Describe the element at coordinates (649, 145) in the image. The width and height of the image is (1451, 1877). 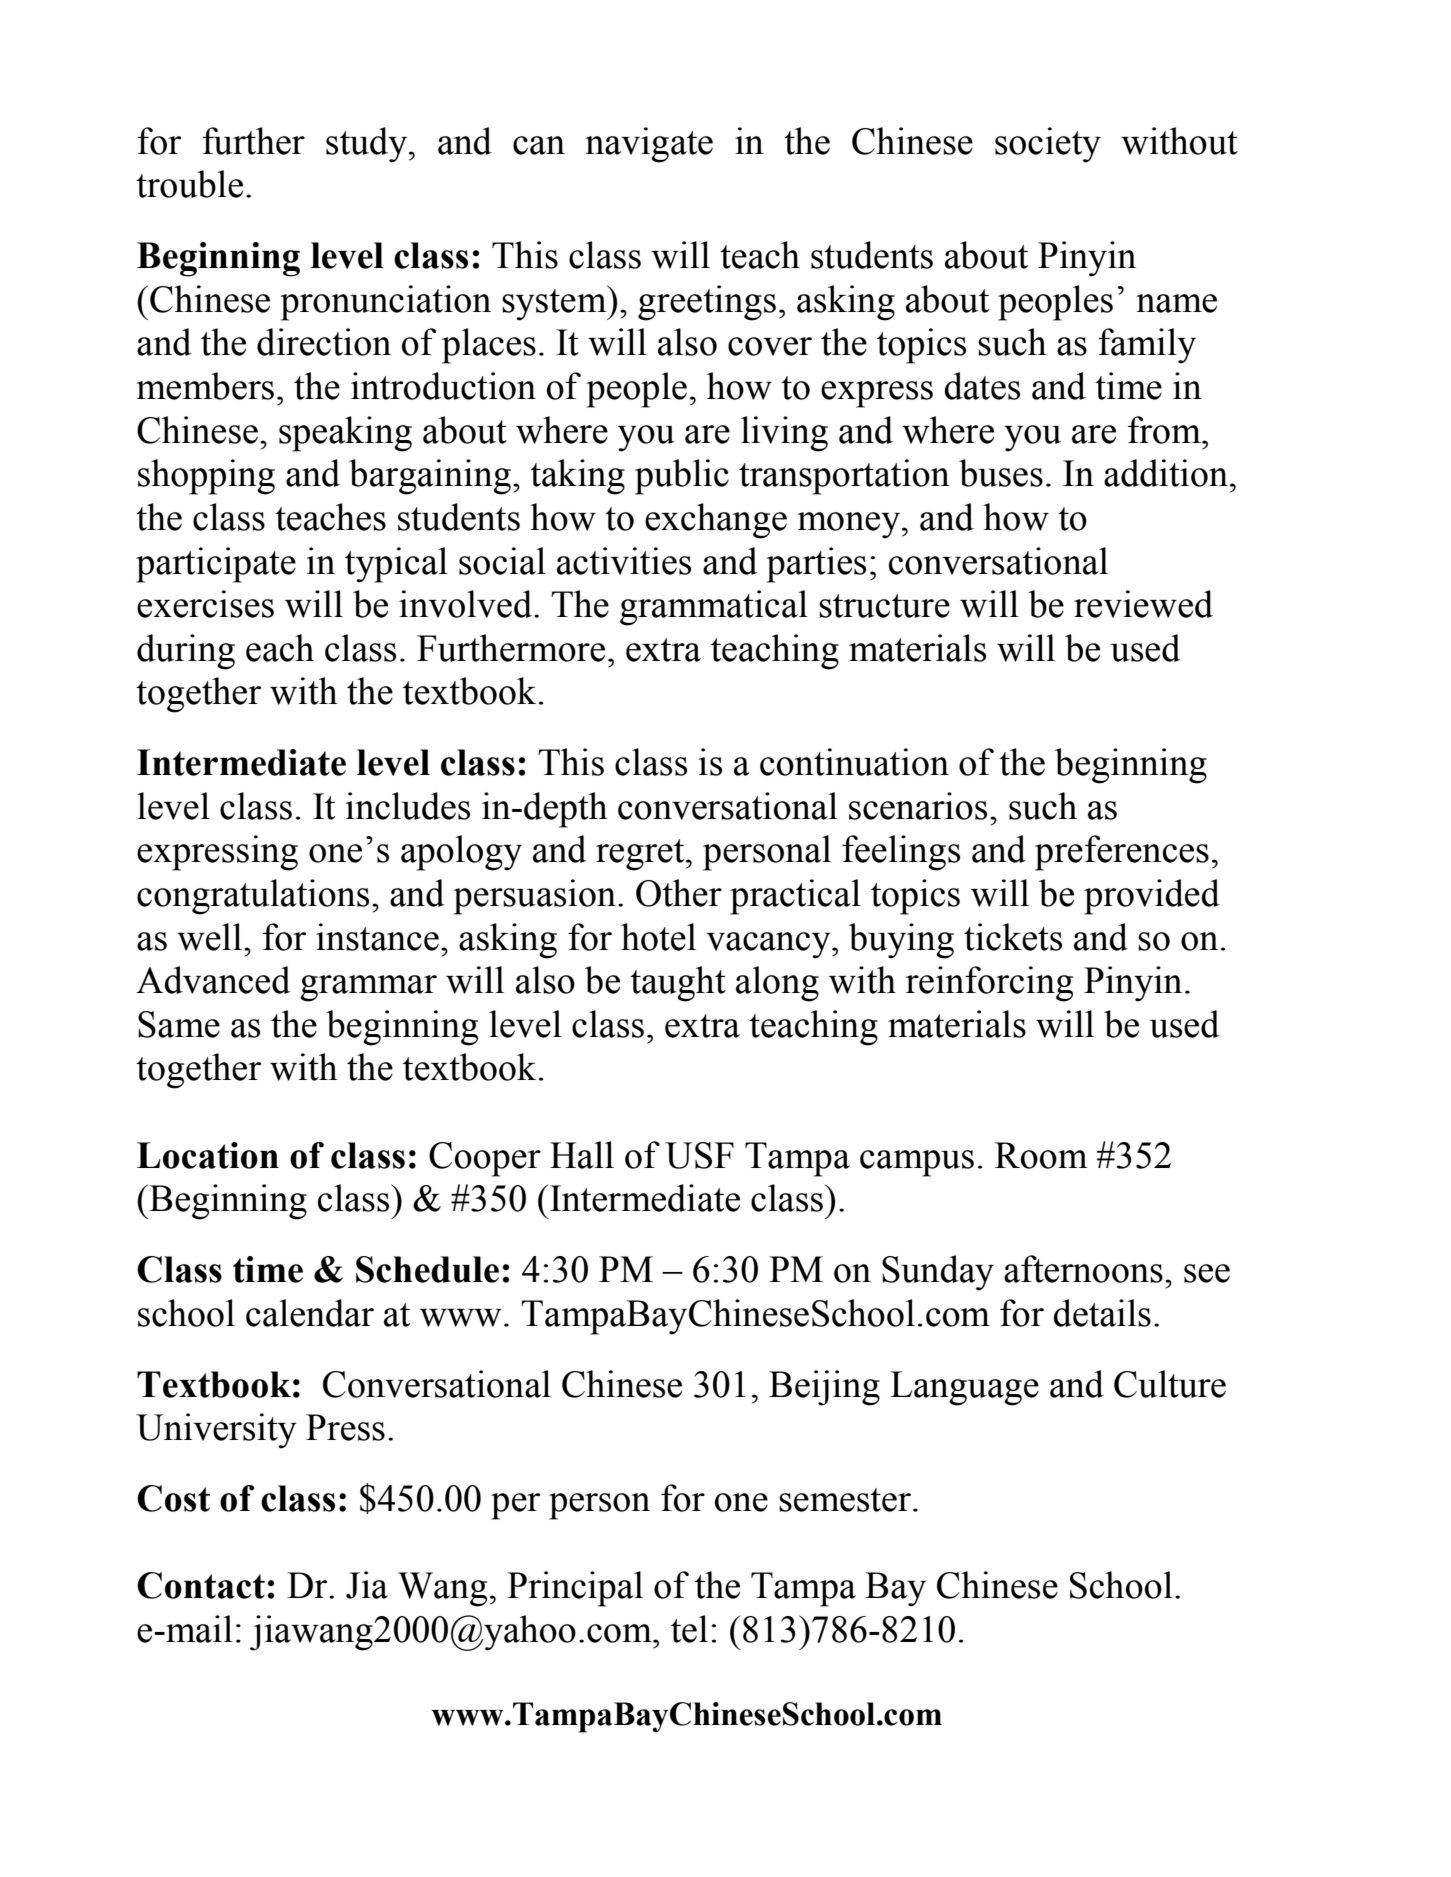
I see `navigate` at that location.
